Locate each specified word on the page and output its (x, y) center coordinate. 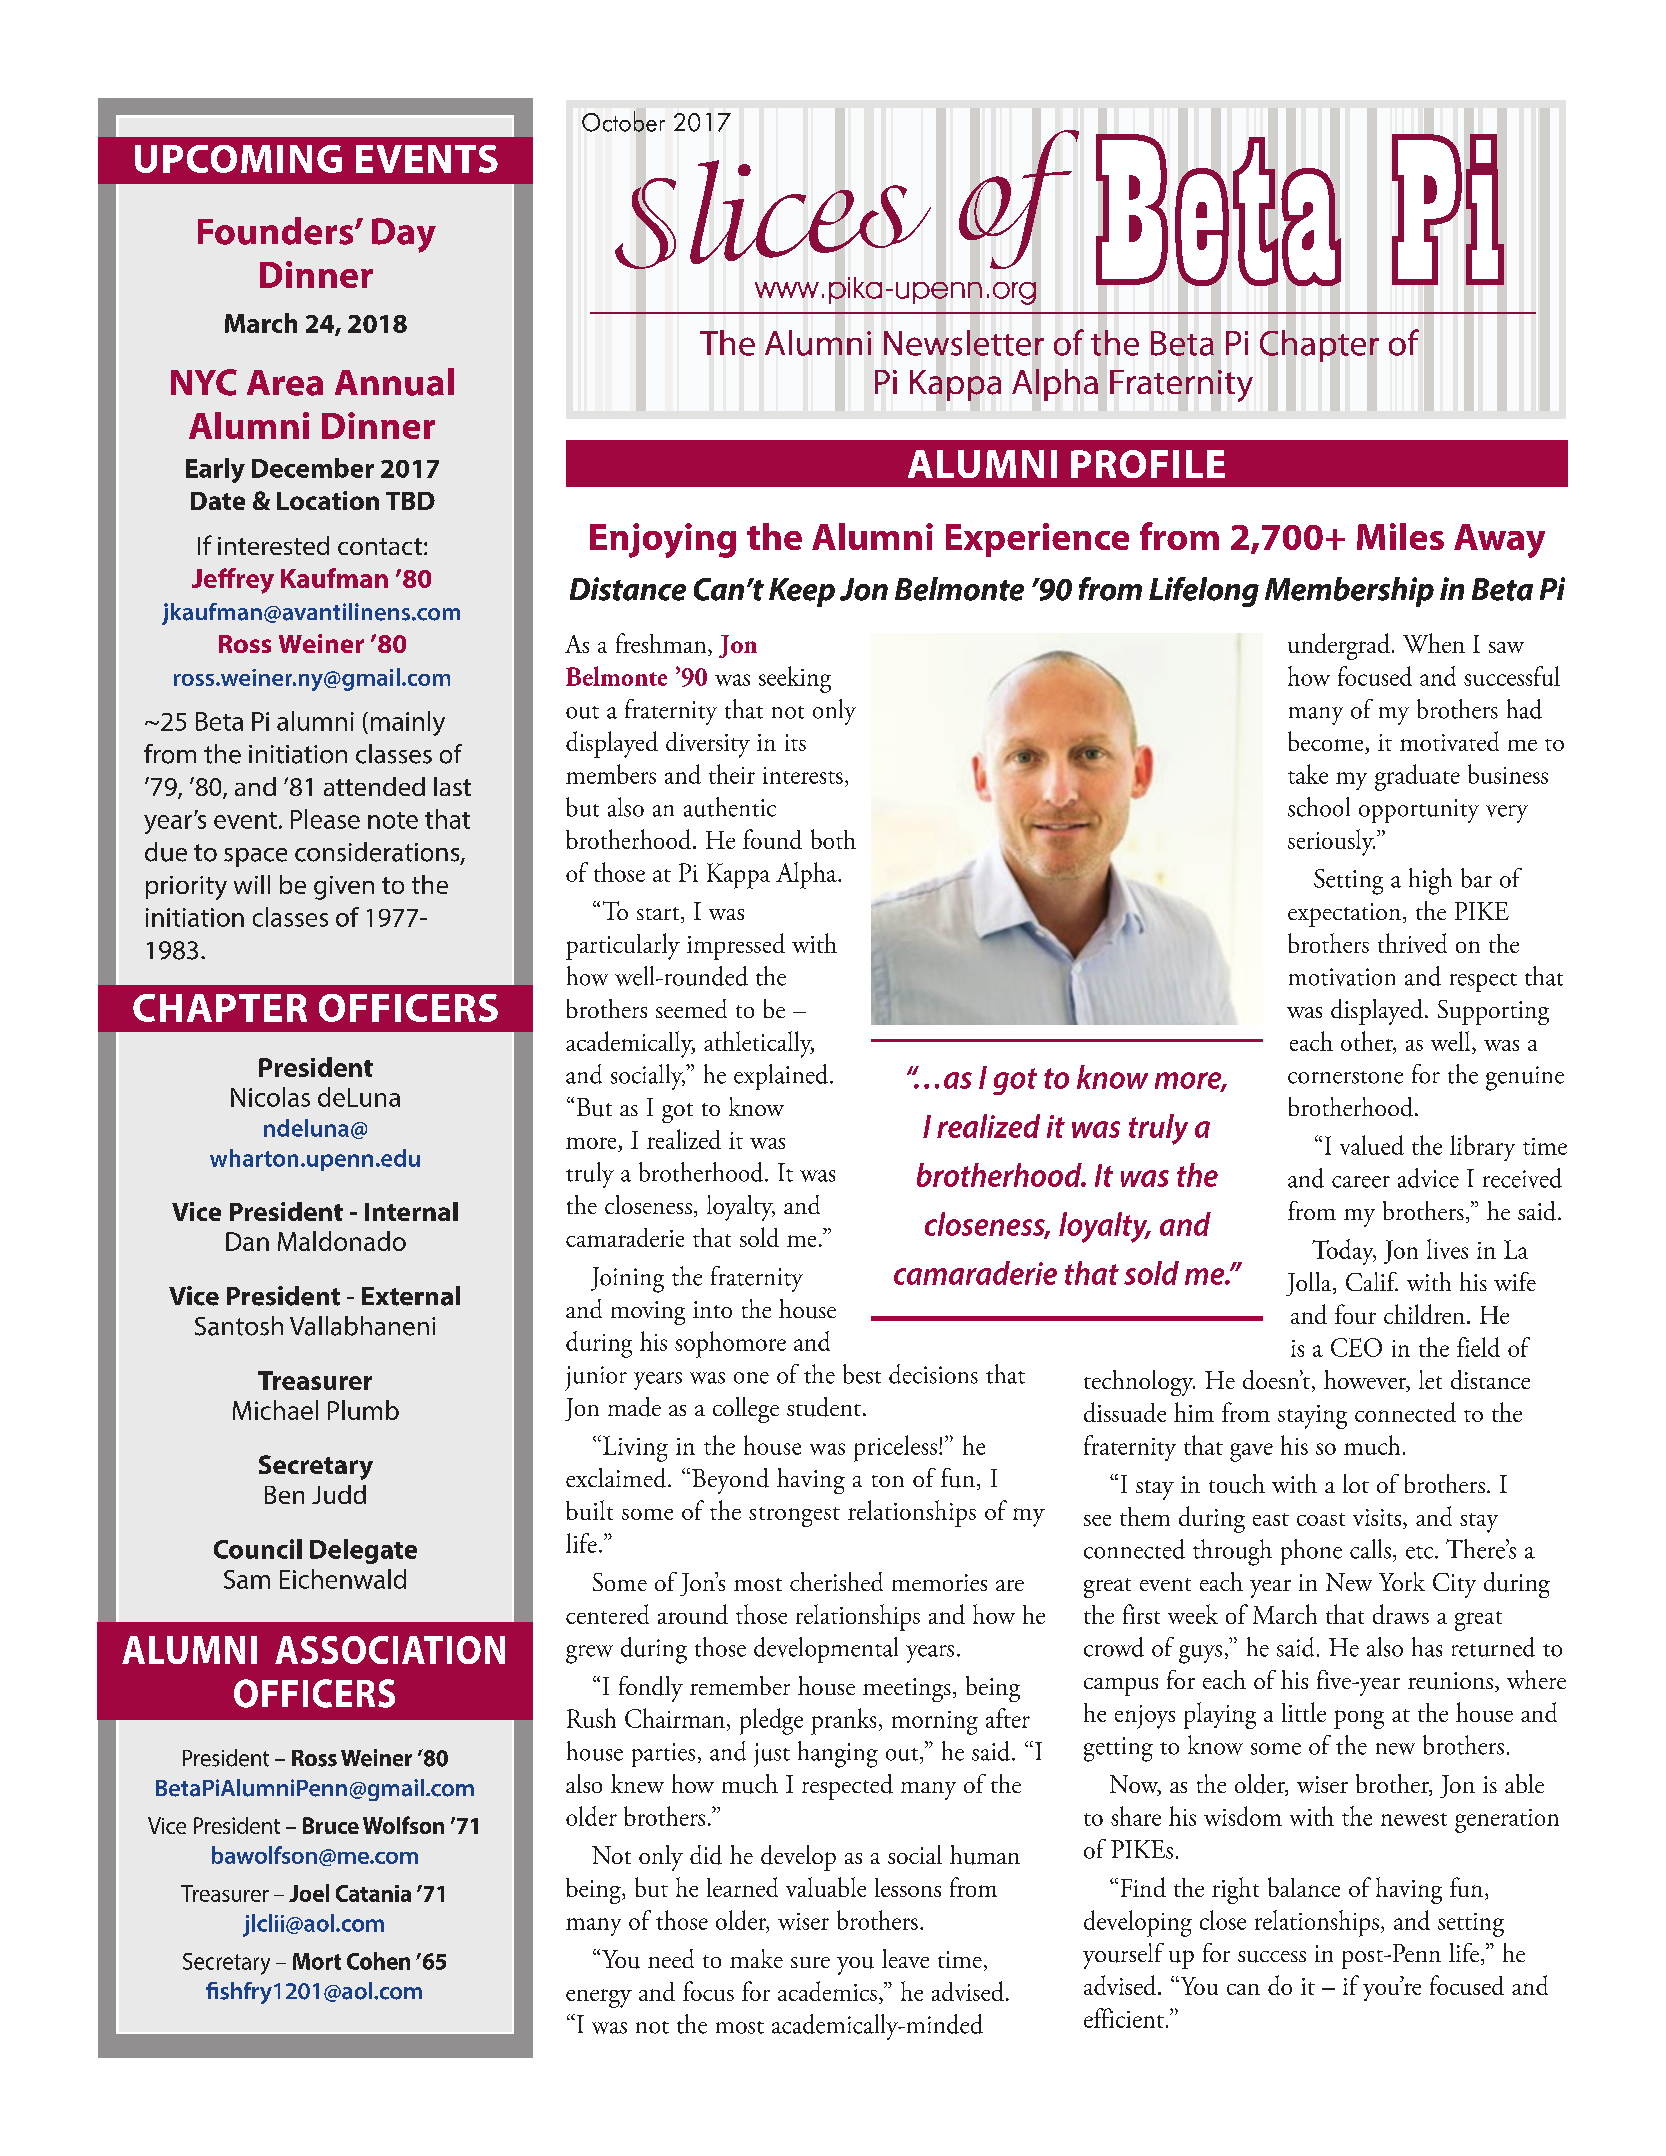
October (623, 121)
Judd (339, 1494)
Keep (802, 592)
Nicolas (270, 1097)
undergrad (1339, 646)
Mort (317, 1961)
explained (782, 1077)
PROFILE (1148, 464)
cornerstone (1345, 1077)
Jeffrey (233, 581)
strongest (794, 1517)
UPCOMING (238, 159)
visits (1378, 1519)
